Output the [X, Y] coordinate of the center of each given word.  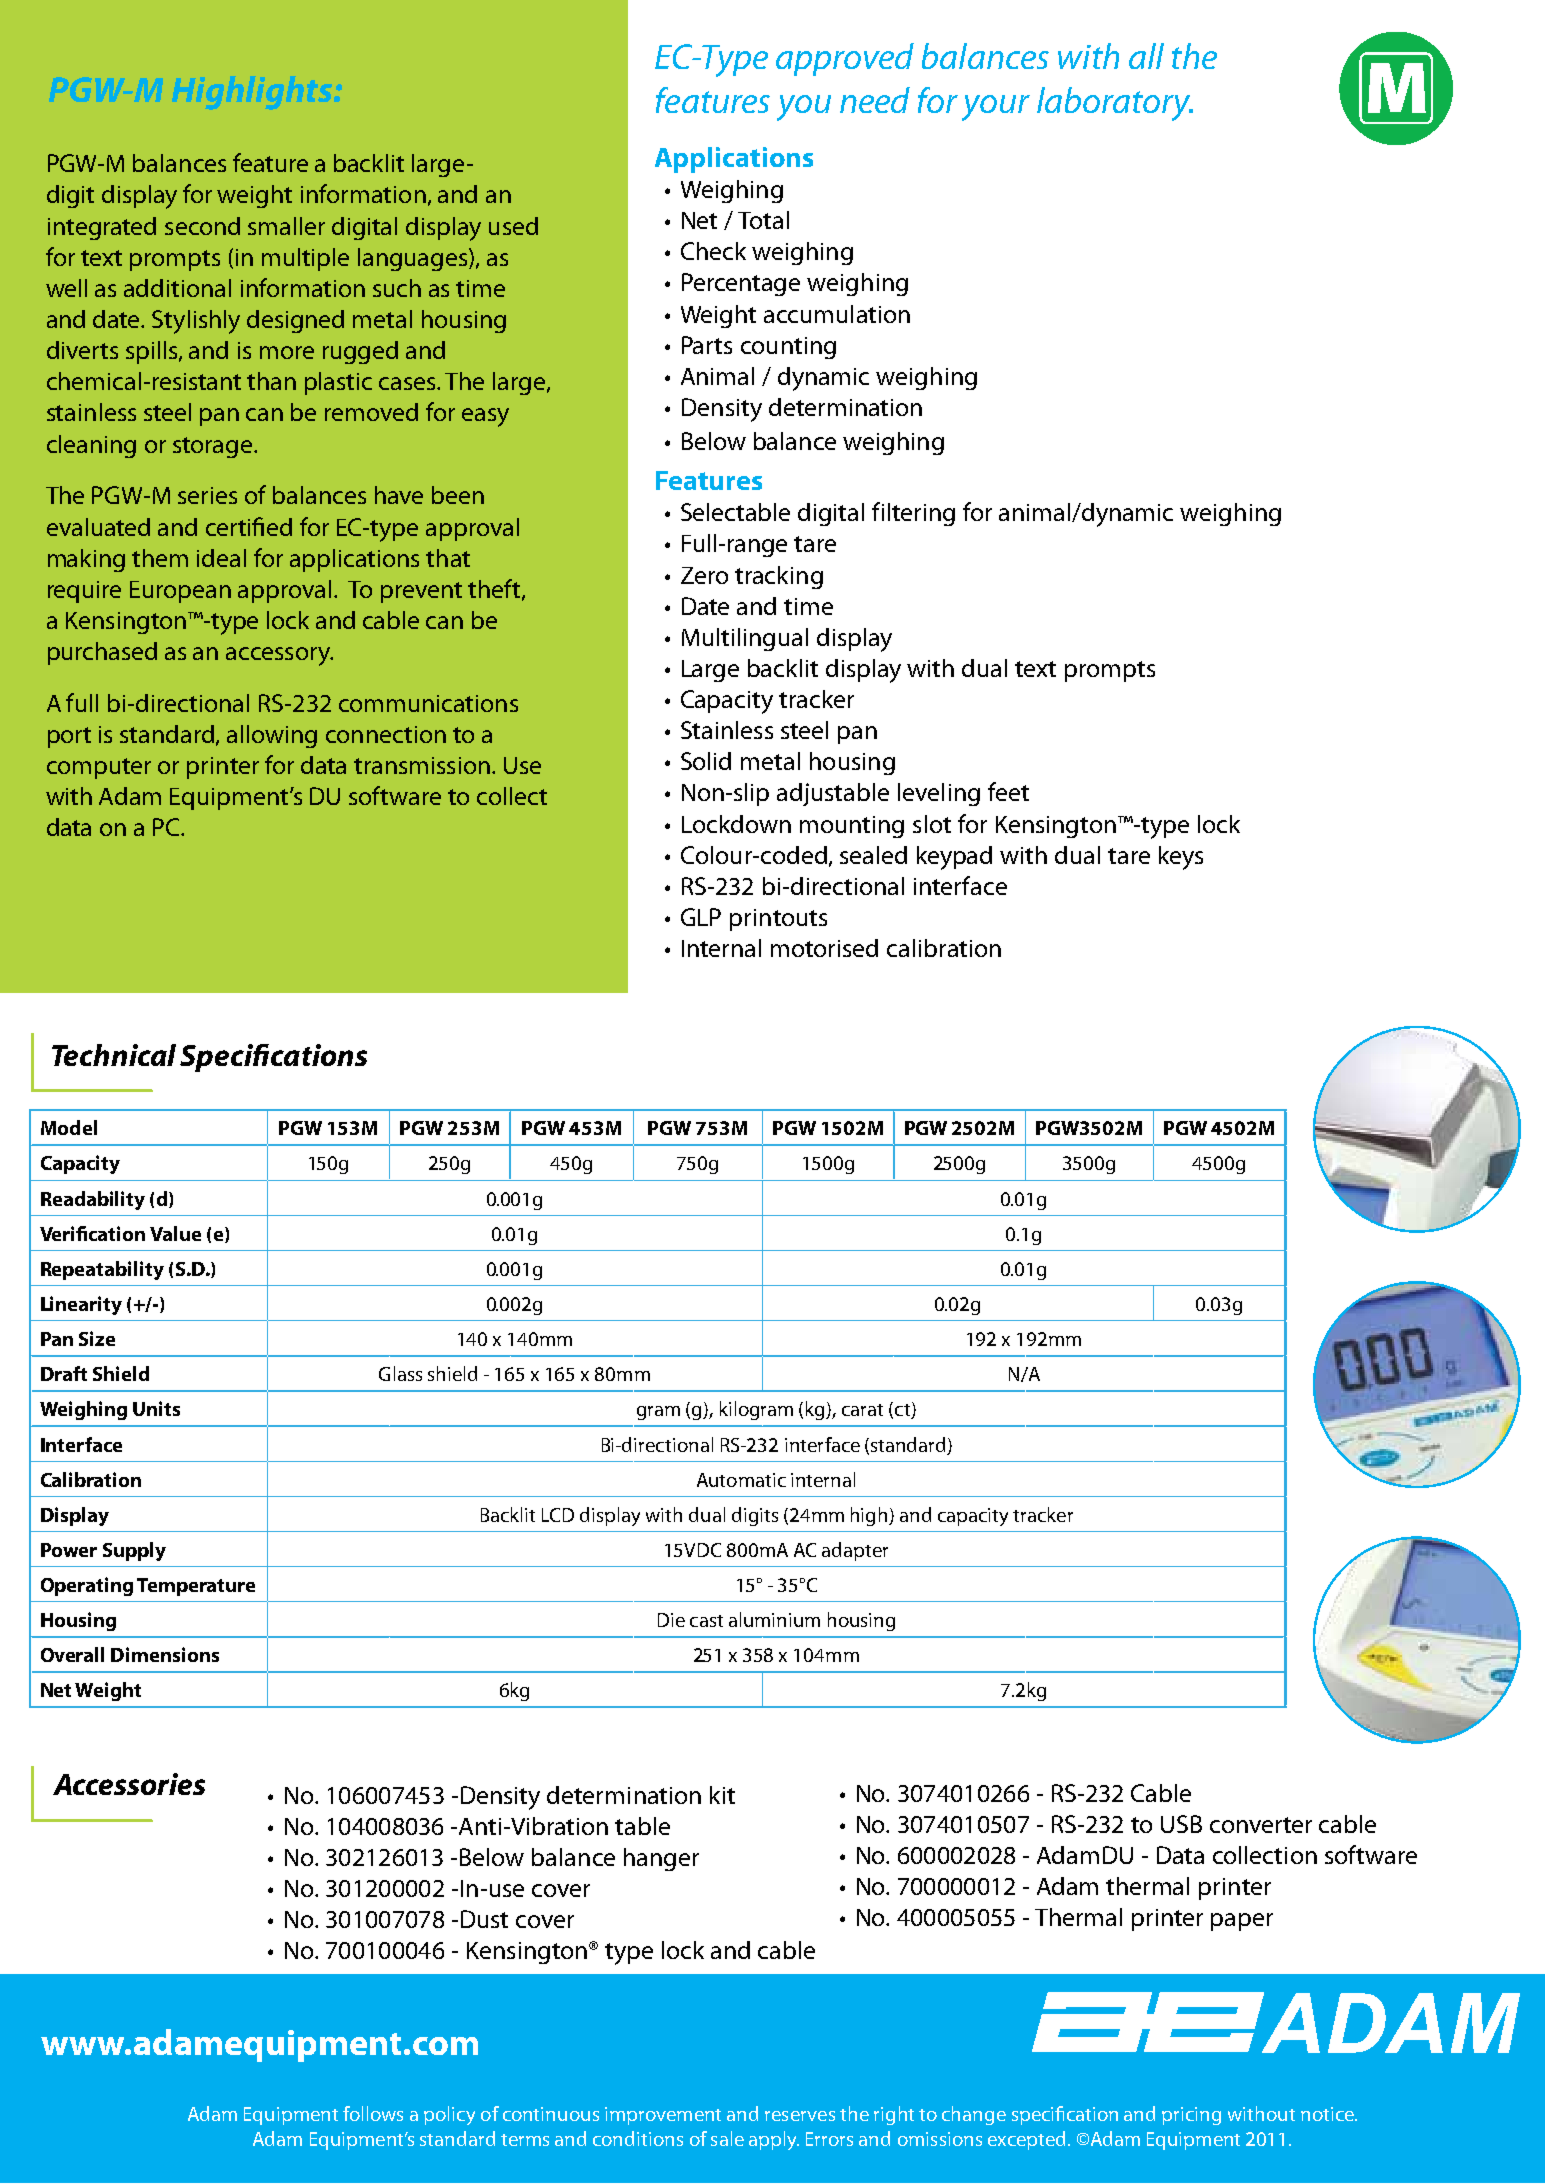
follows [373, 2113]
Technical [114, 1055]
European [180, 592]
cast [706, 1621]
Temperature [196, 1587]
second [202, 226]
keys [1181, 858]
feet [1008, 791]
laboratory [1115, 104]
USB [1181, 1824]
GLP [701, 917]
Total [763, 220]
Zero [704, 575]
